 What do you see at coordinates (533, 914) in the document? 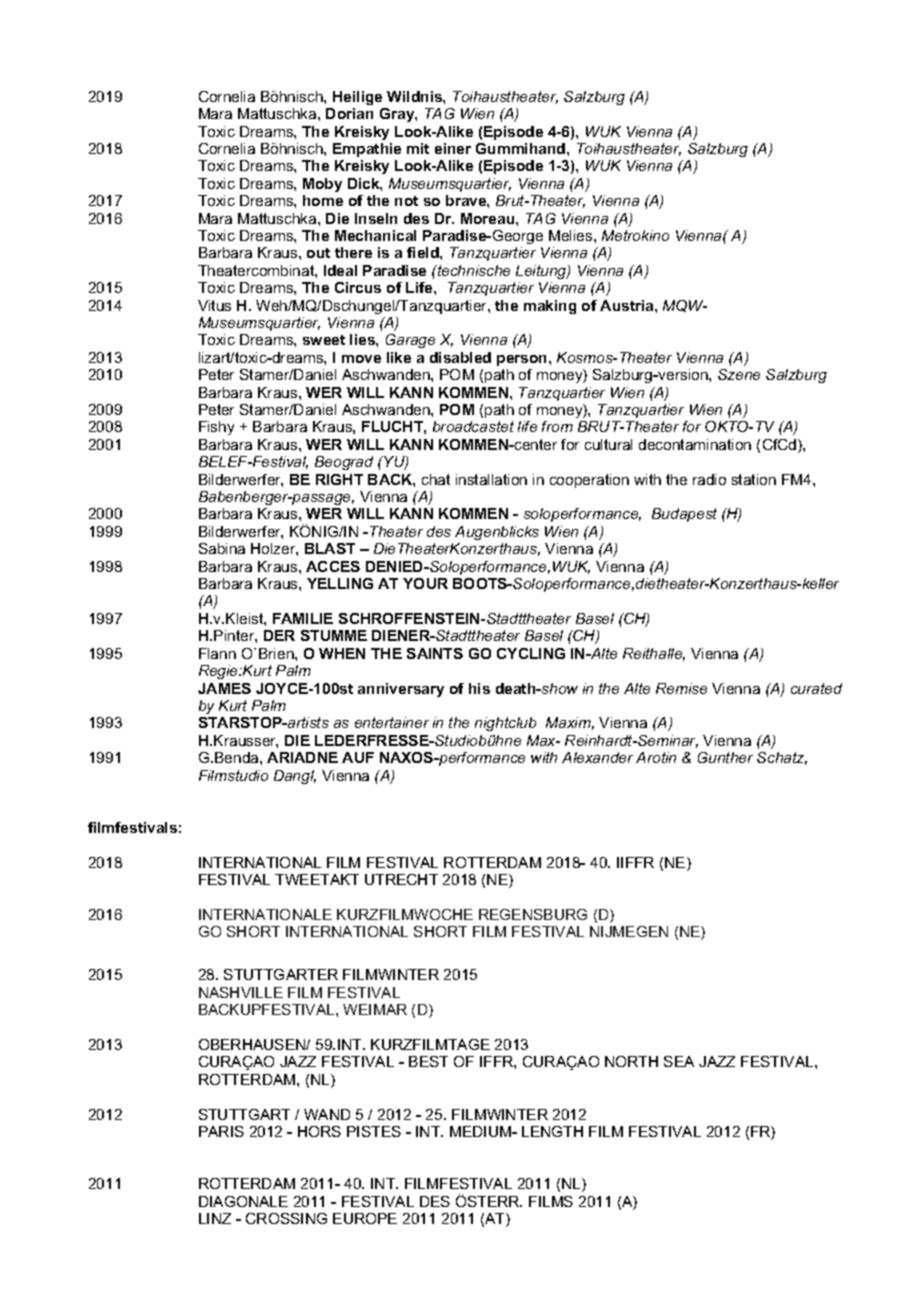
I see `REGENSBURG` at bounding box center [533, 914].
